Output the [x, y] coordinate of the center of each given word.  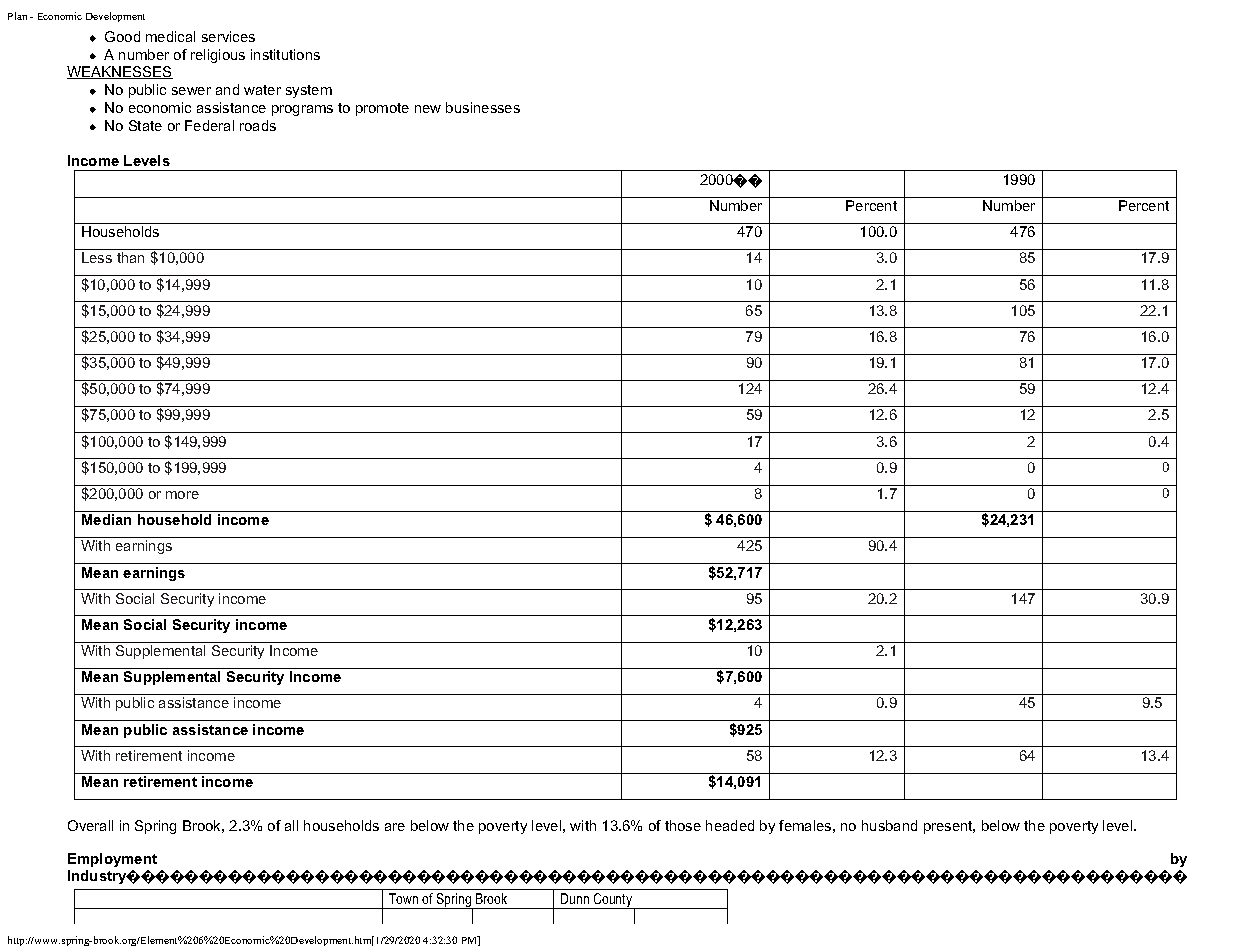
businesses [483, 107]
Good [122, 36]
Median [106, 519]
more [182, 495]
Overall [90, 825]
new [428, 109]
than [130, 257]
